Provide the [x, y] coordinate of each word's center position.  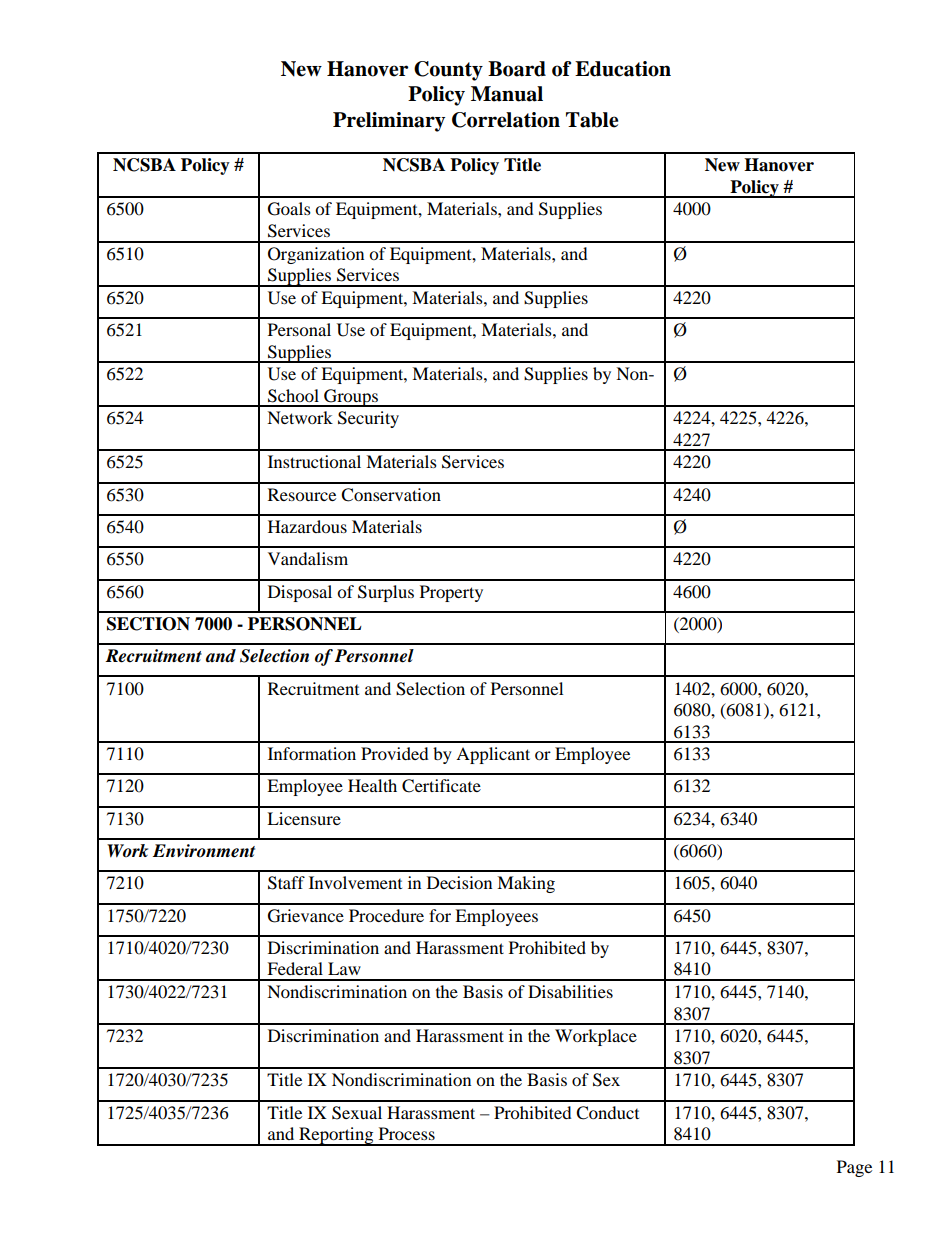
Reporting [336, 1136]
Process [407, 1133]
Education [623, 69]
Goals [289, 209]
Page [854, 1168]
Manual [507, 94]
